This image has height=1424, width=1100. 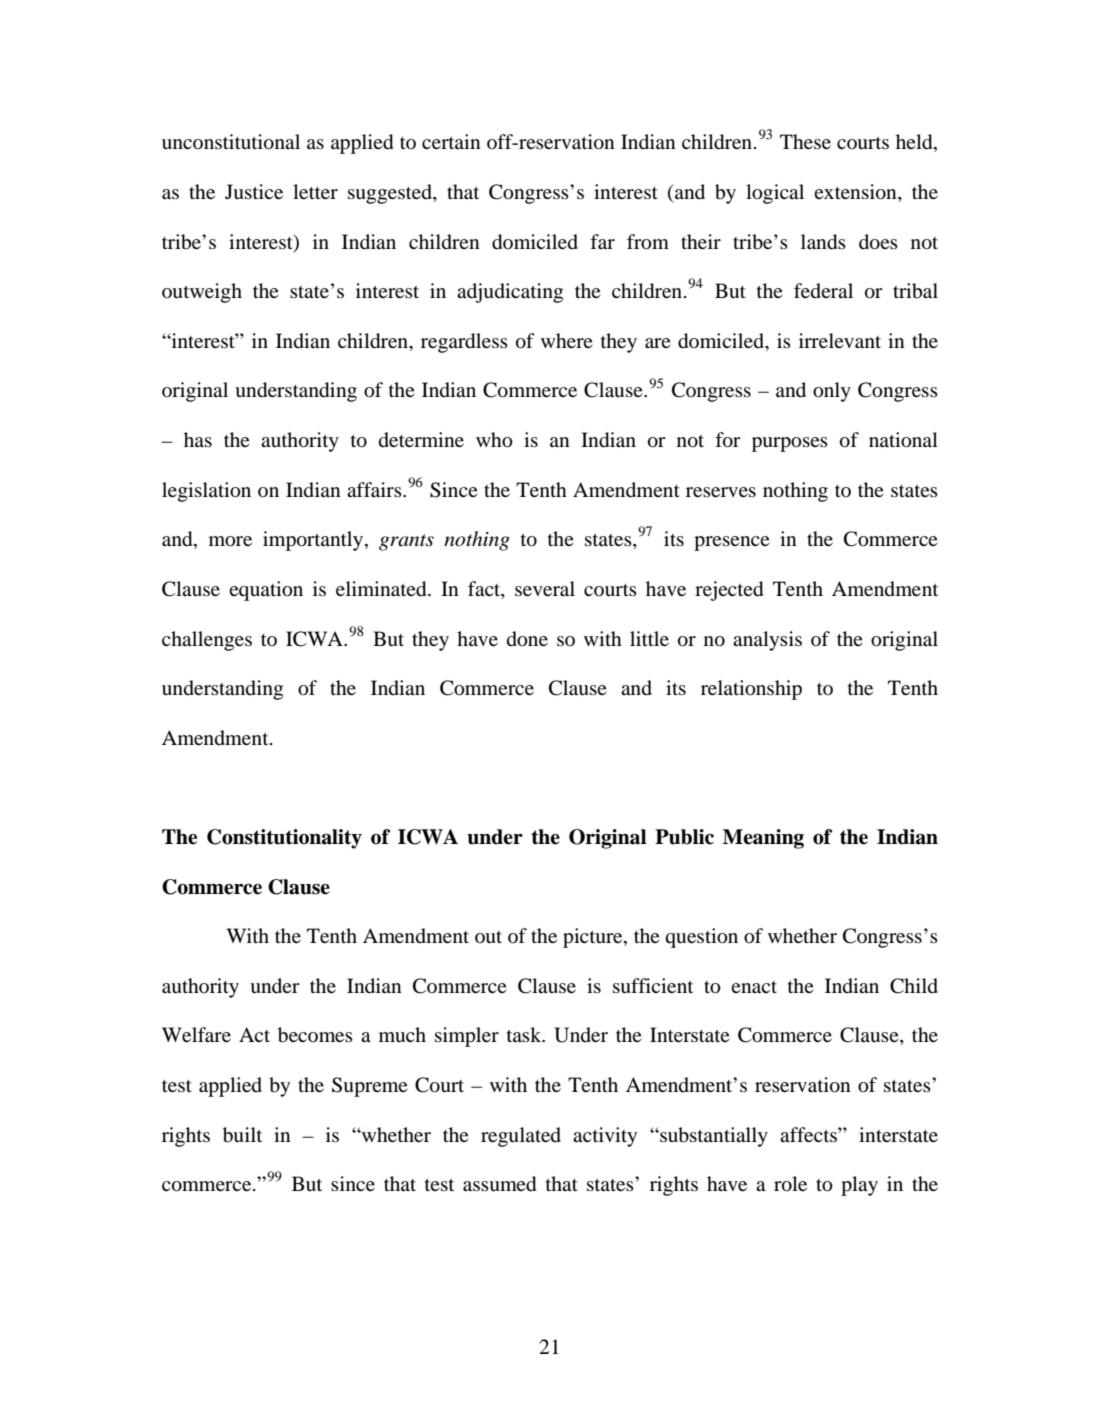 I want to click on done, so click(x=527, y=639).
